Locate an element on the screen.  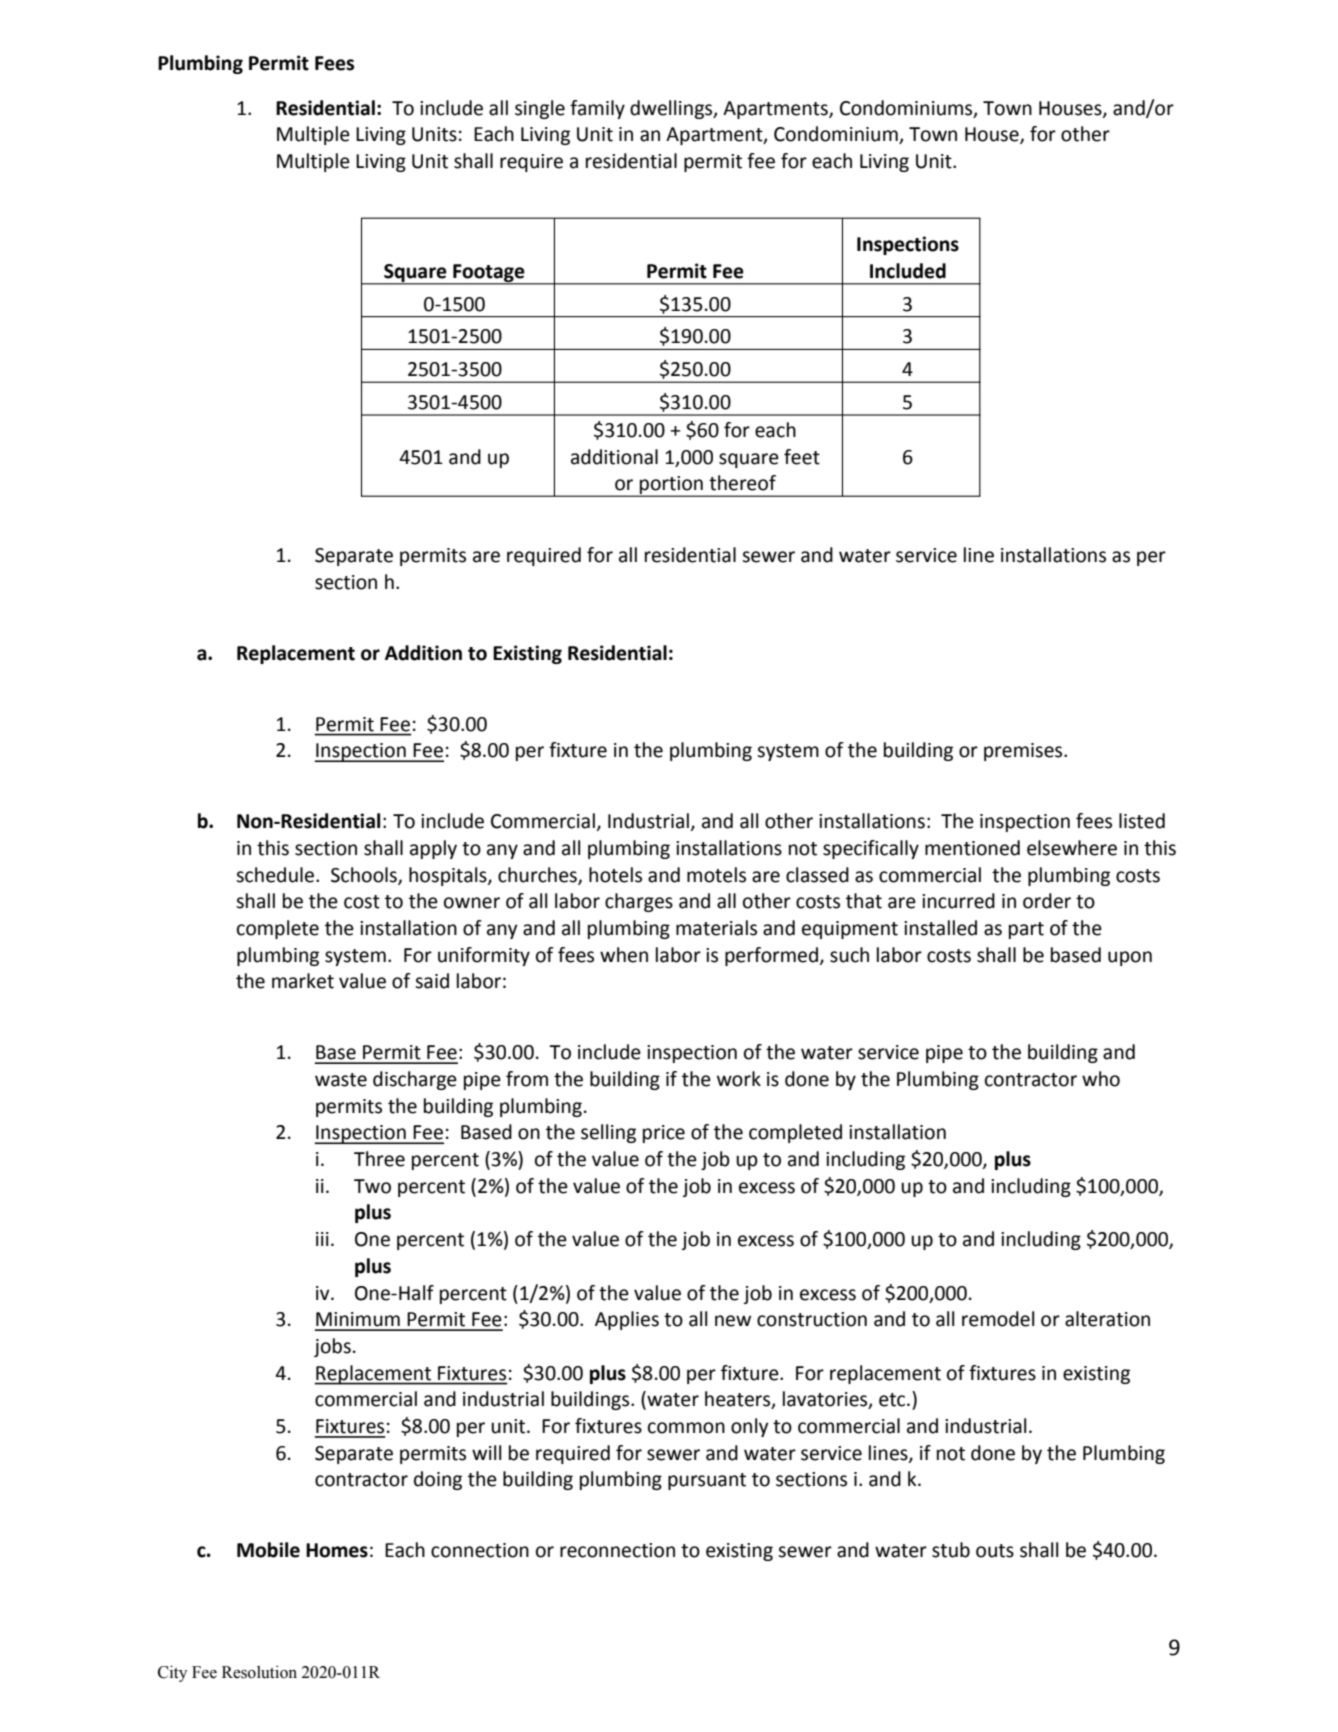
price is located at coordinates (664, 1134).
